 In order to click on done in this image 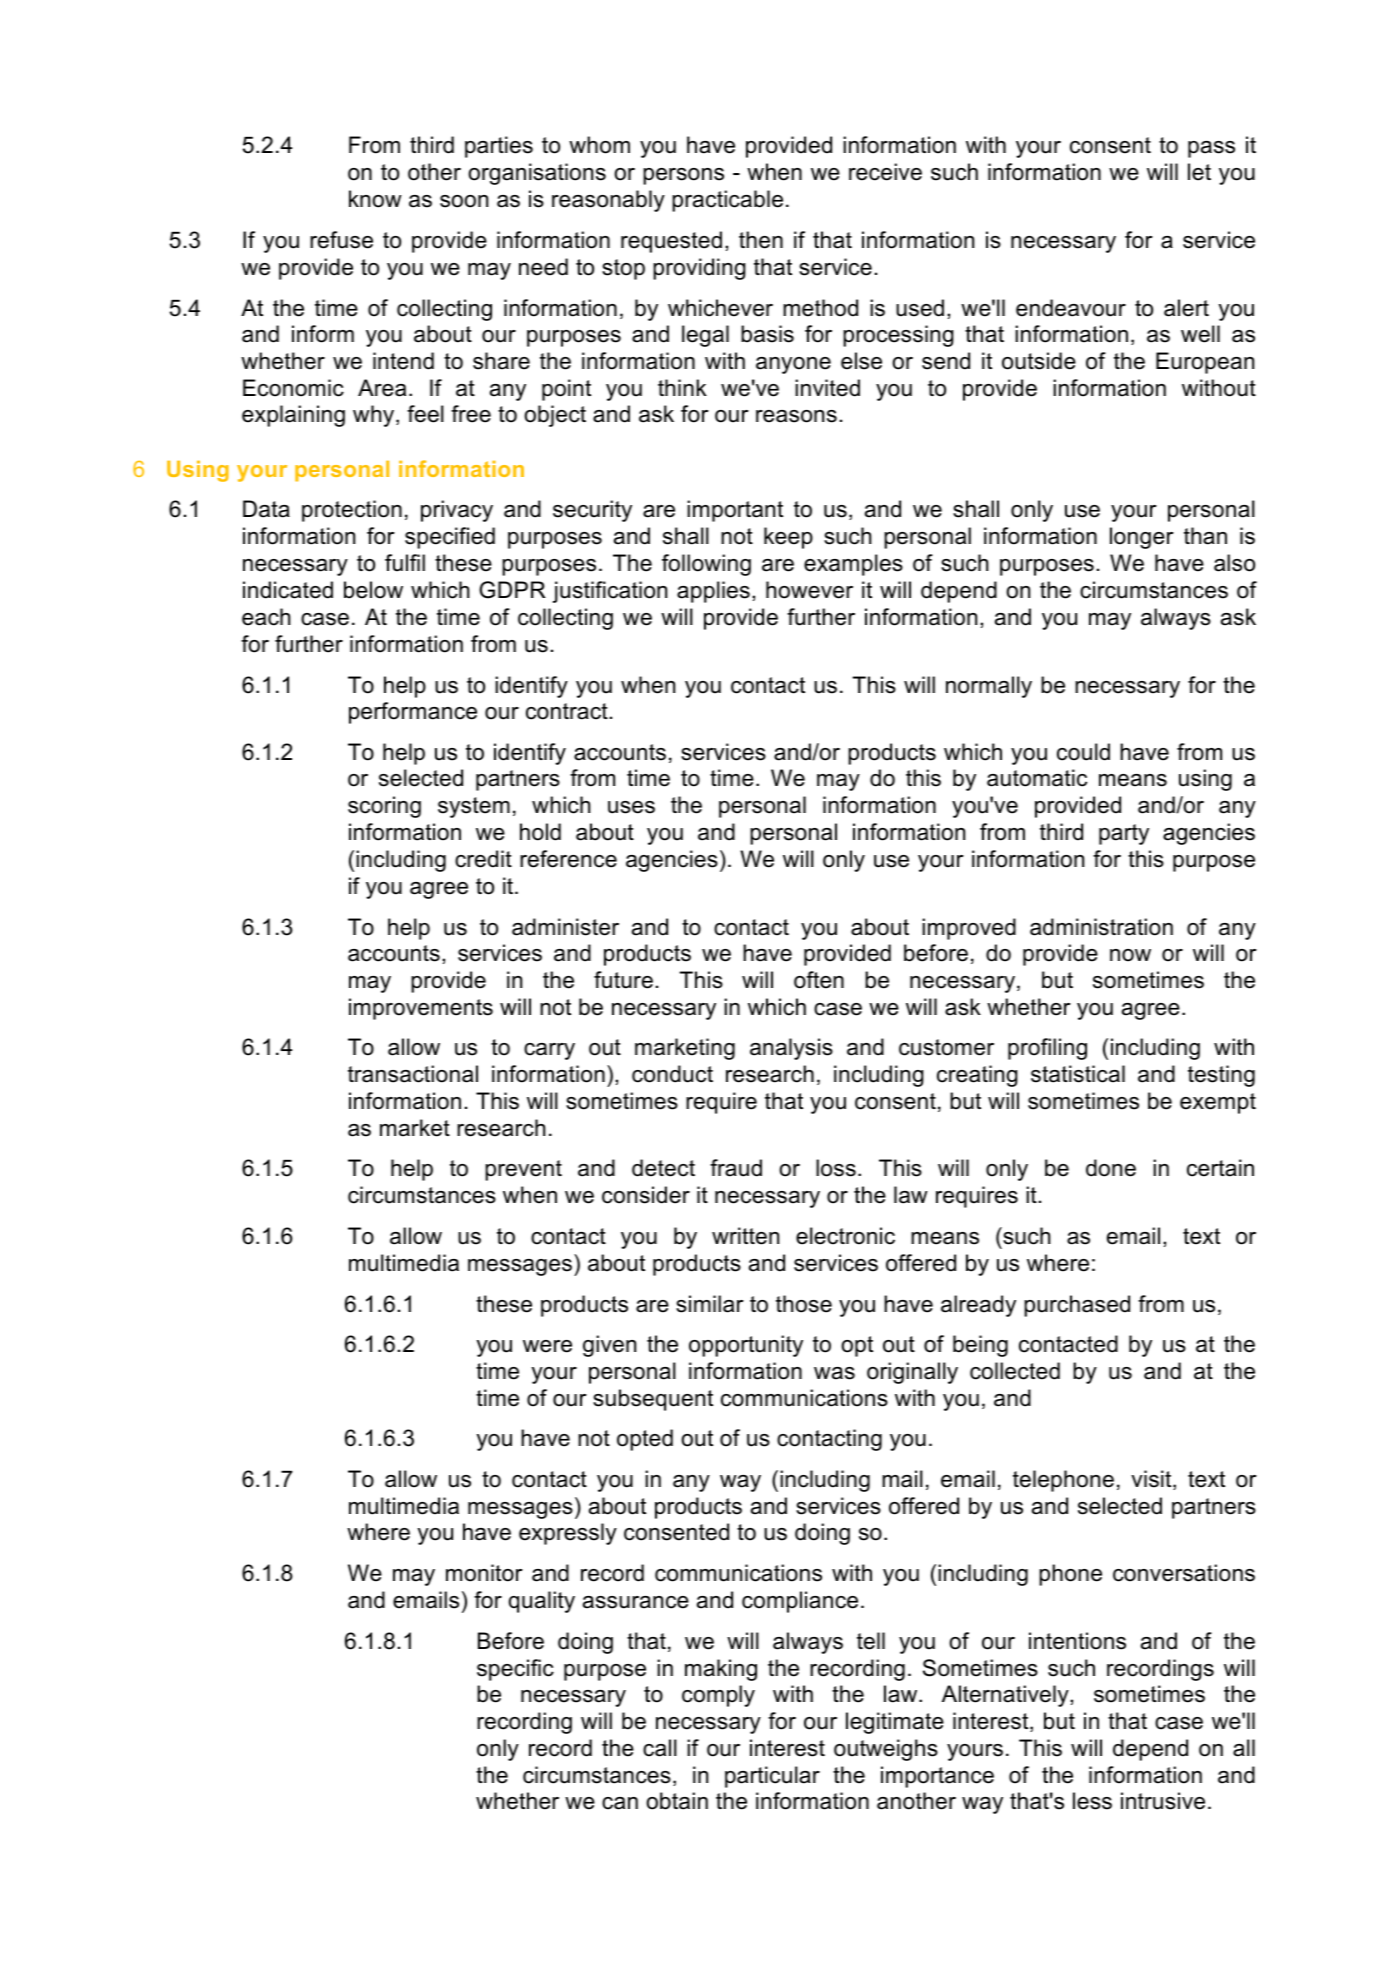, I will do `click(1111, 1168)`.
